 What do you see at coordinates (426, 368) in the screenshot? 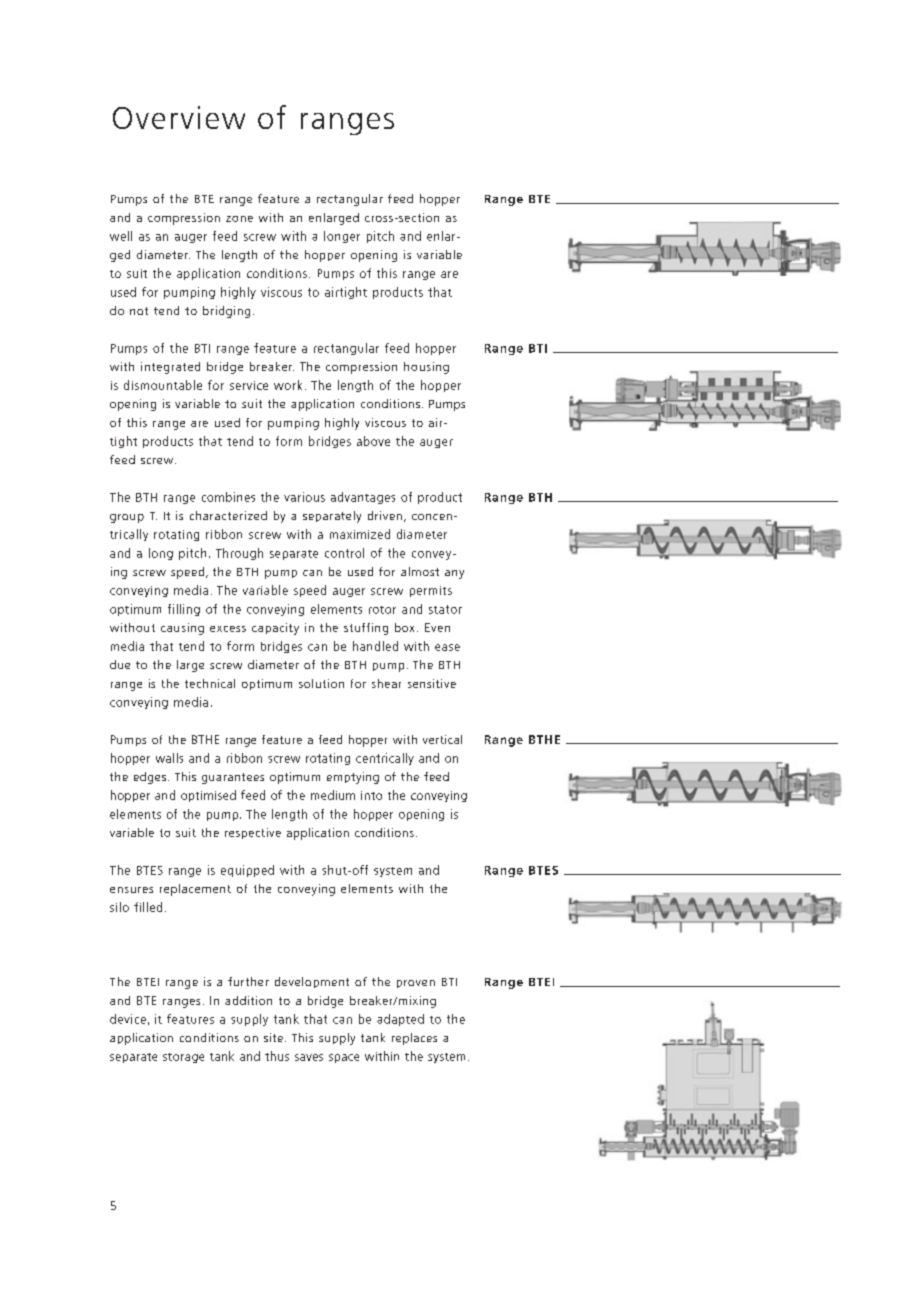
I see `housing` at bounding box center [426, 368].
